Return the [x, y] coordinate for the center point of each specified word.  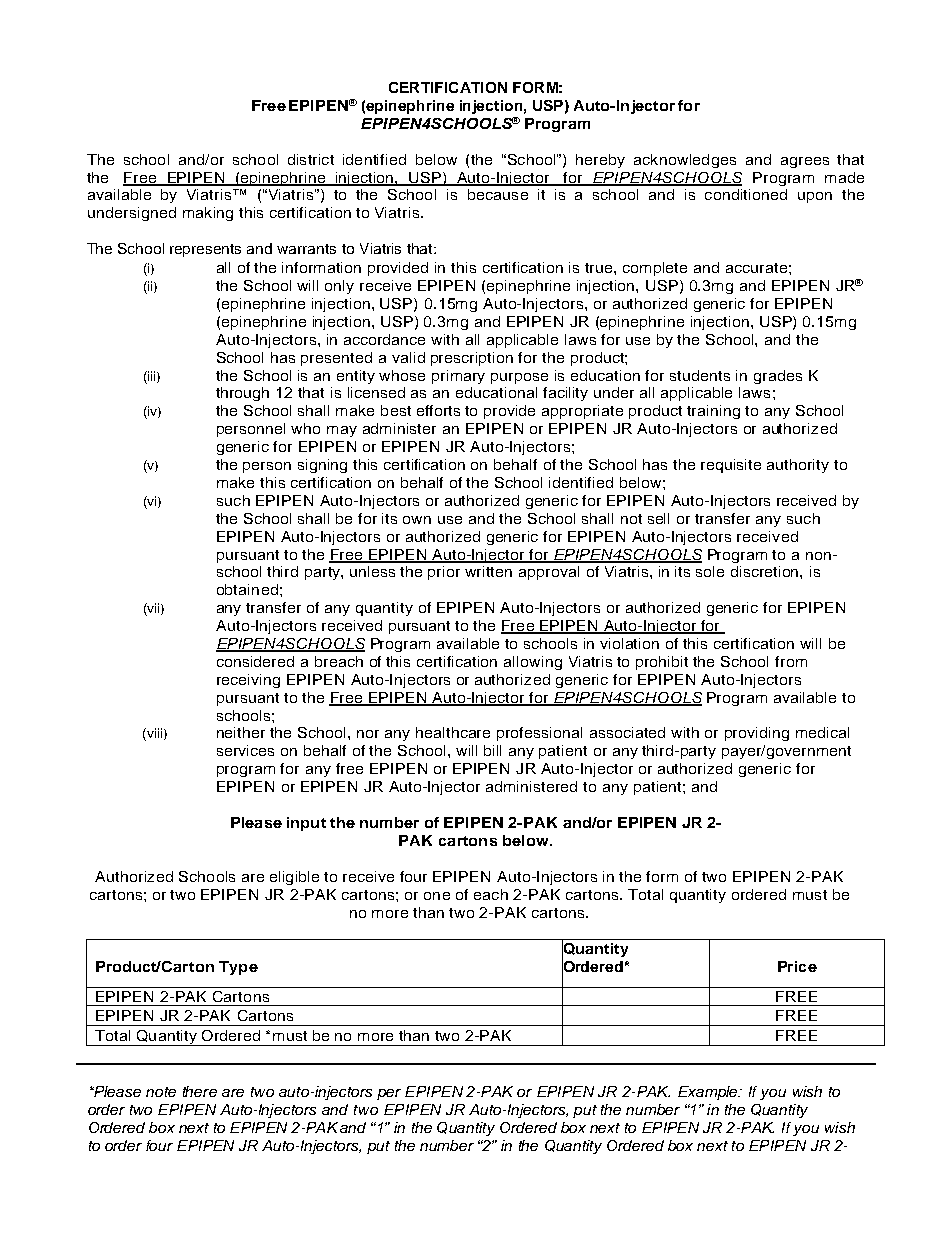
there [200, 1091]
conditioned [746, 194]
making [208, 214]
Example [709, 1093]
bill [492, 750]
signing [322, 466]
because [498, 194]
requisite [731, 466]
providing [757, 734]
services [245, 750]
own [417, 520]
